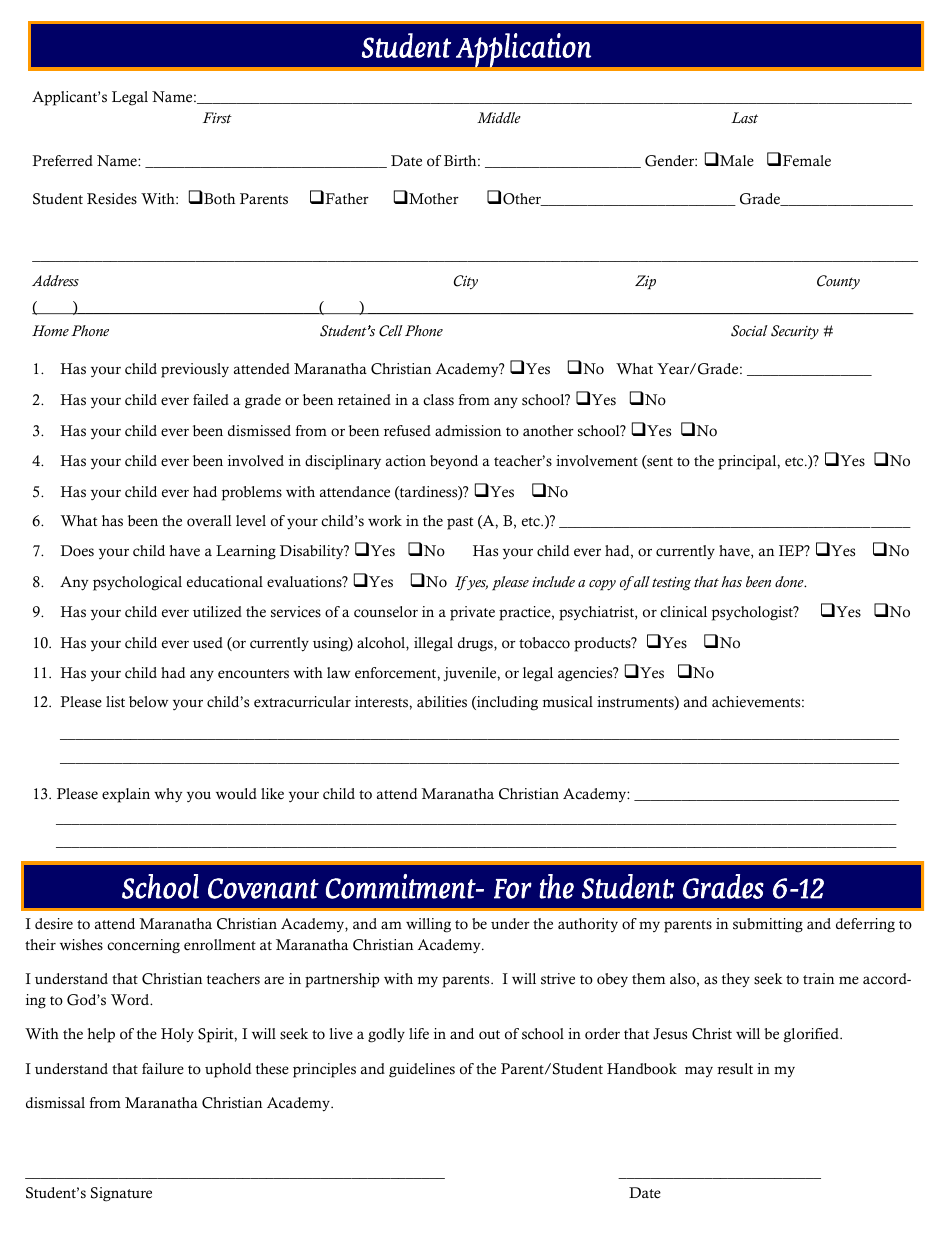 This screenshot has height=1233, width=952. What do you see at coordinates (683, 612) in the screenshot?
I see `clinical` at bounding box center [683, 612].
